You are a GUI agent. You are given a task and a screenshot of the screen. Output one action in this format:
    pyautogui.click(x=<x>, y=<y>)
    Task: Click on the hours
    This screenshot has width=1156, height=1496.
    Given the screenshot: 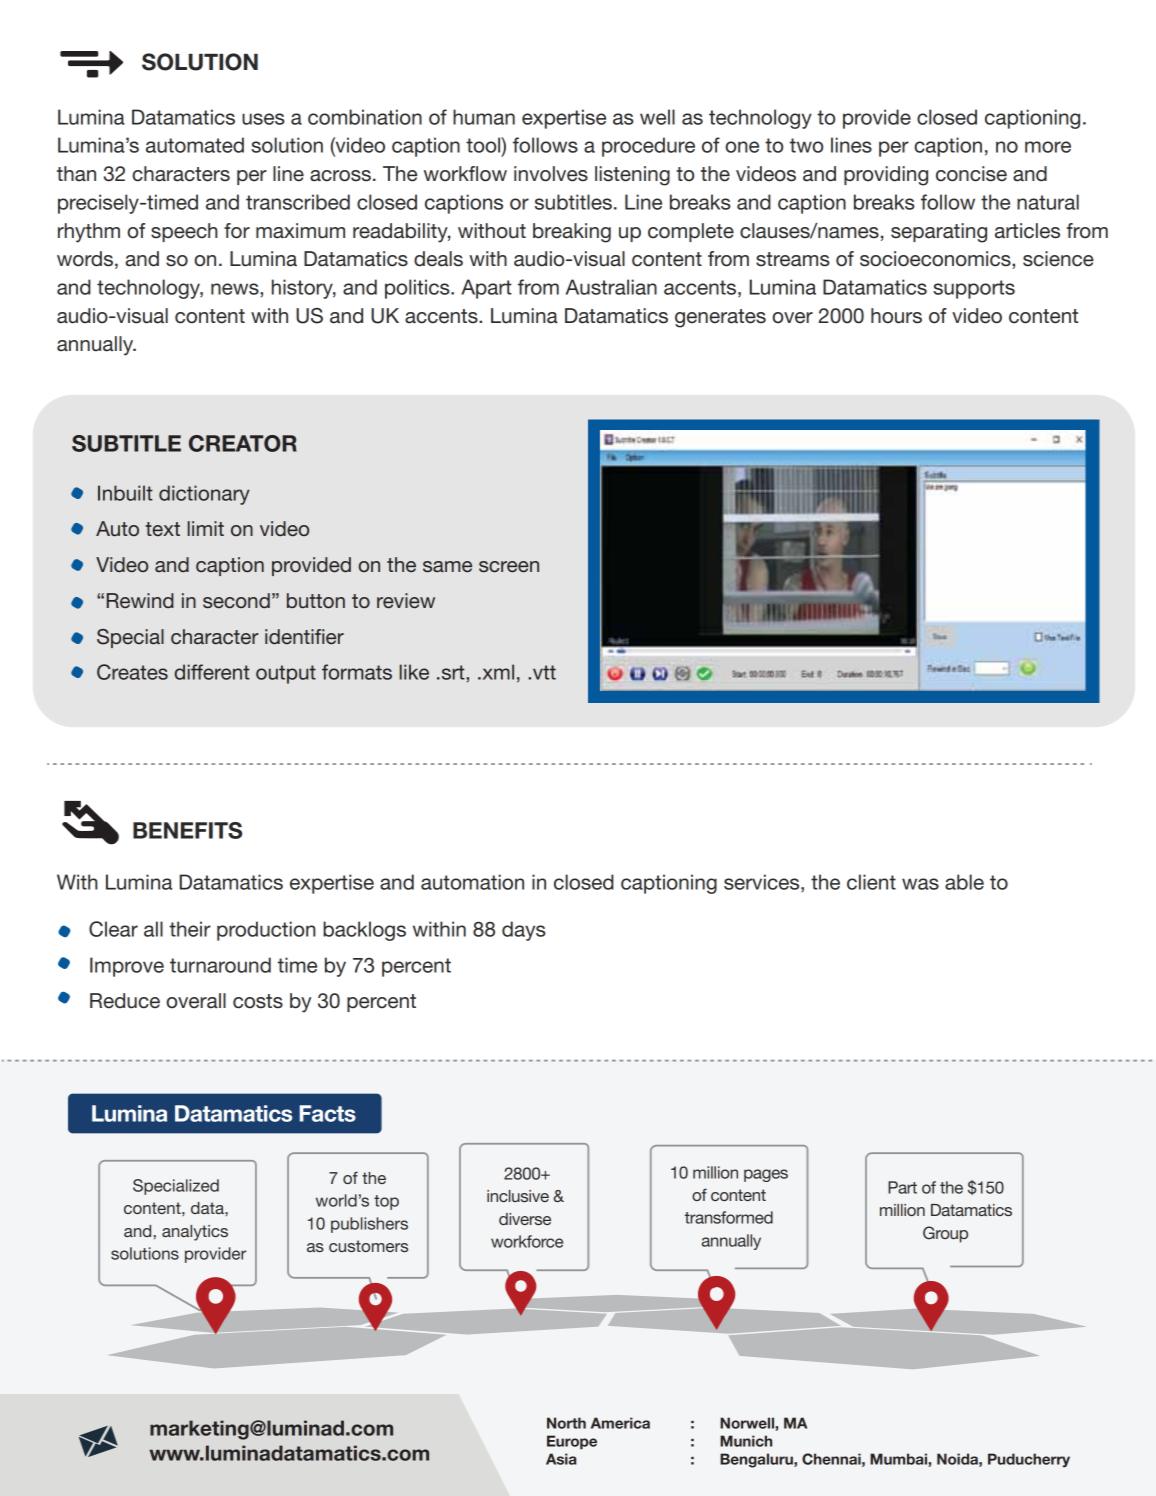 What is the action you would take?
    pyautogui.click(x=896, y=316)
